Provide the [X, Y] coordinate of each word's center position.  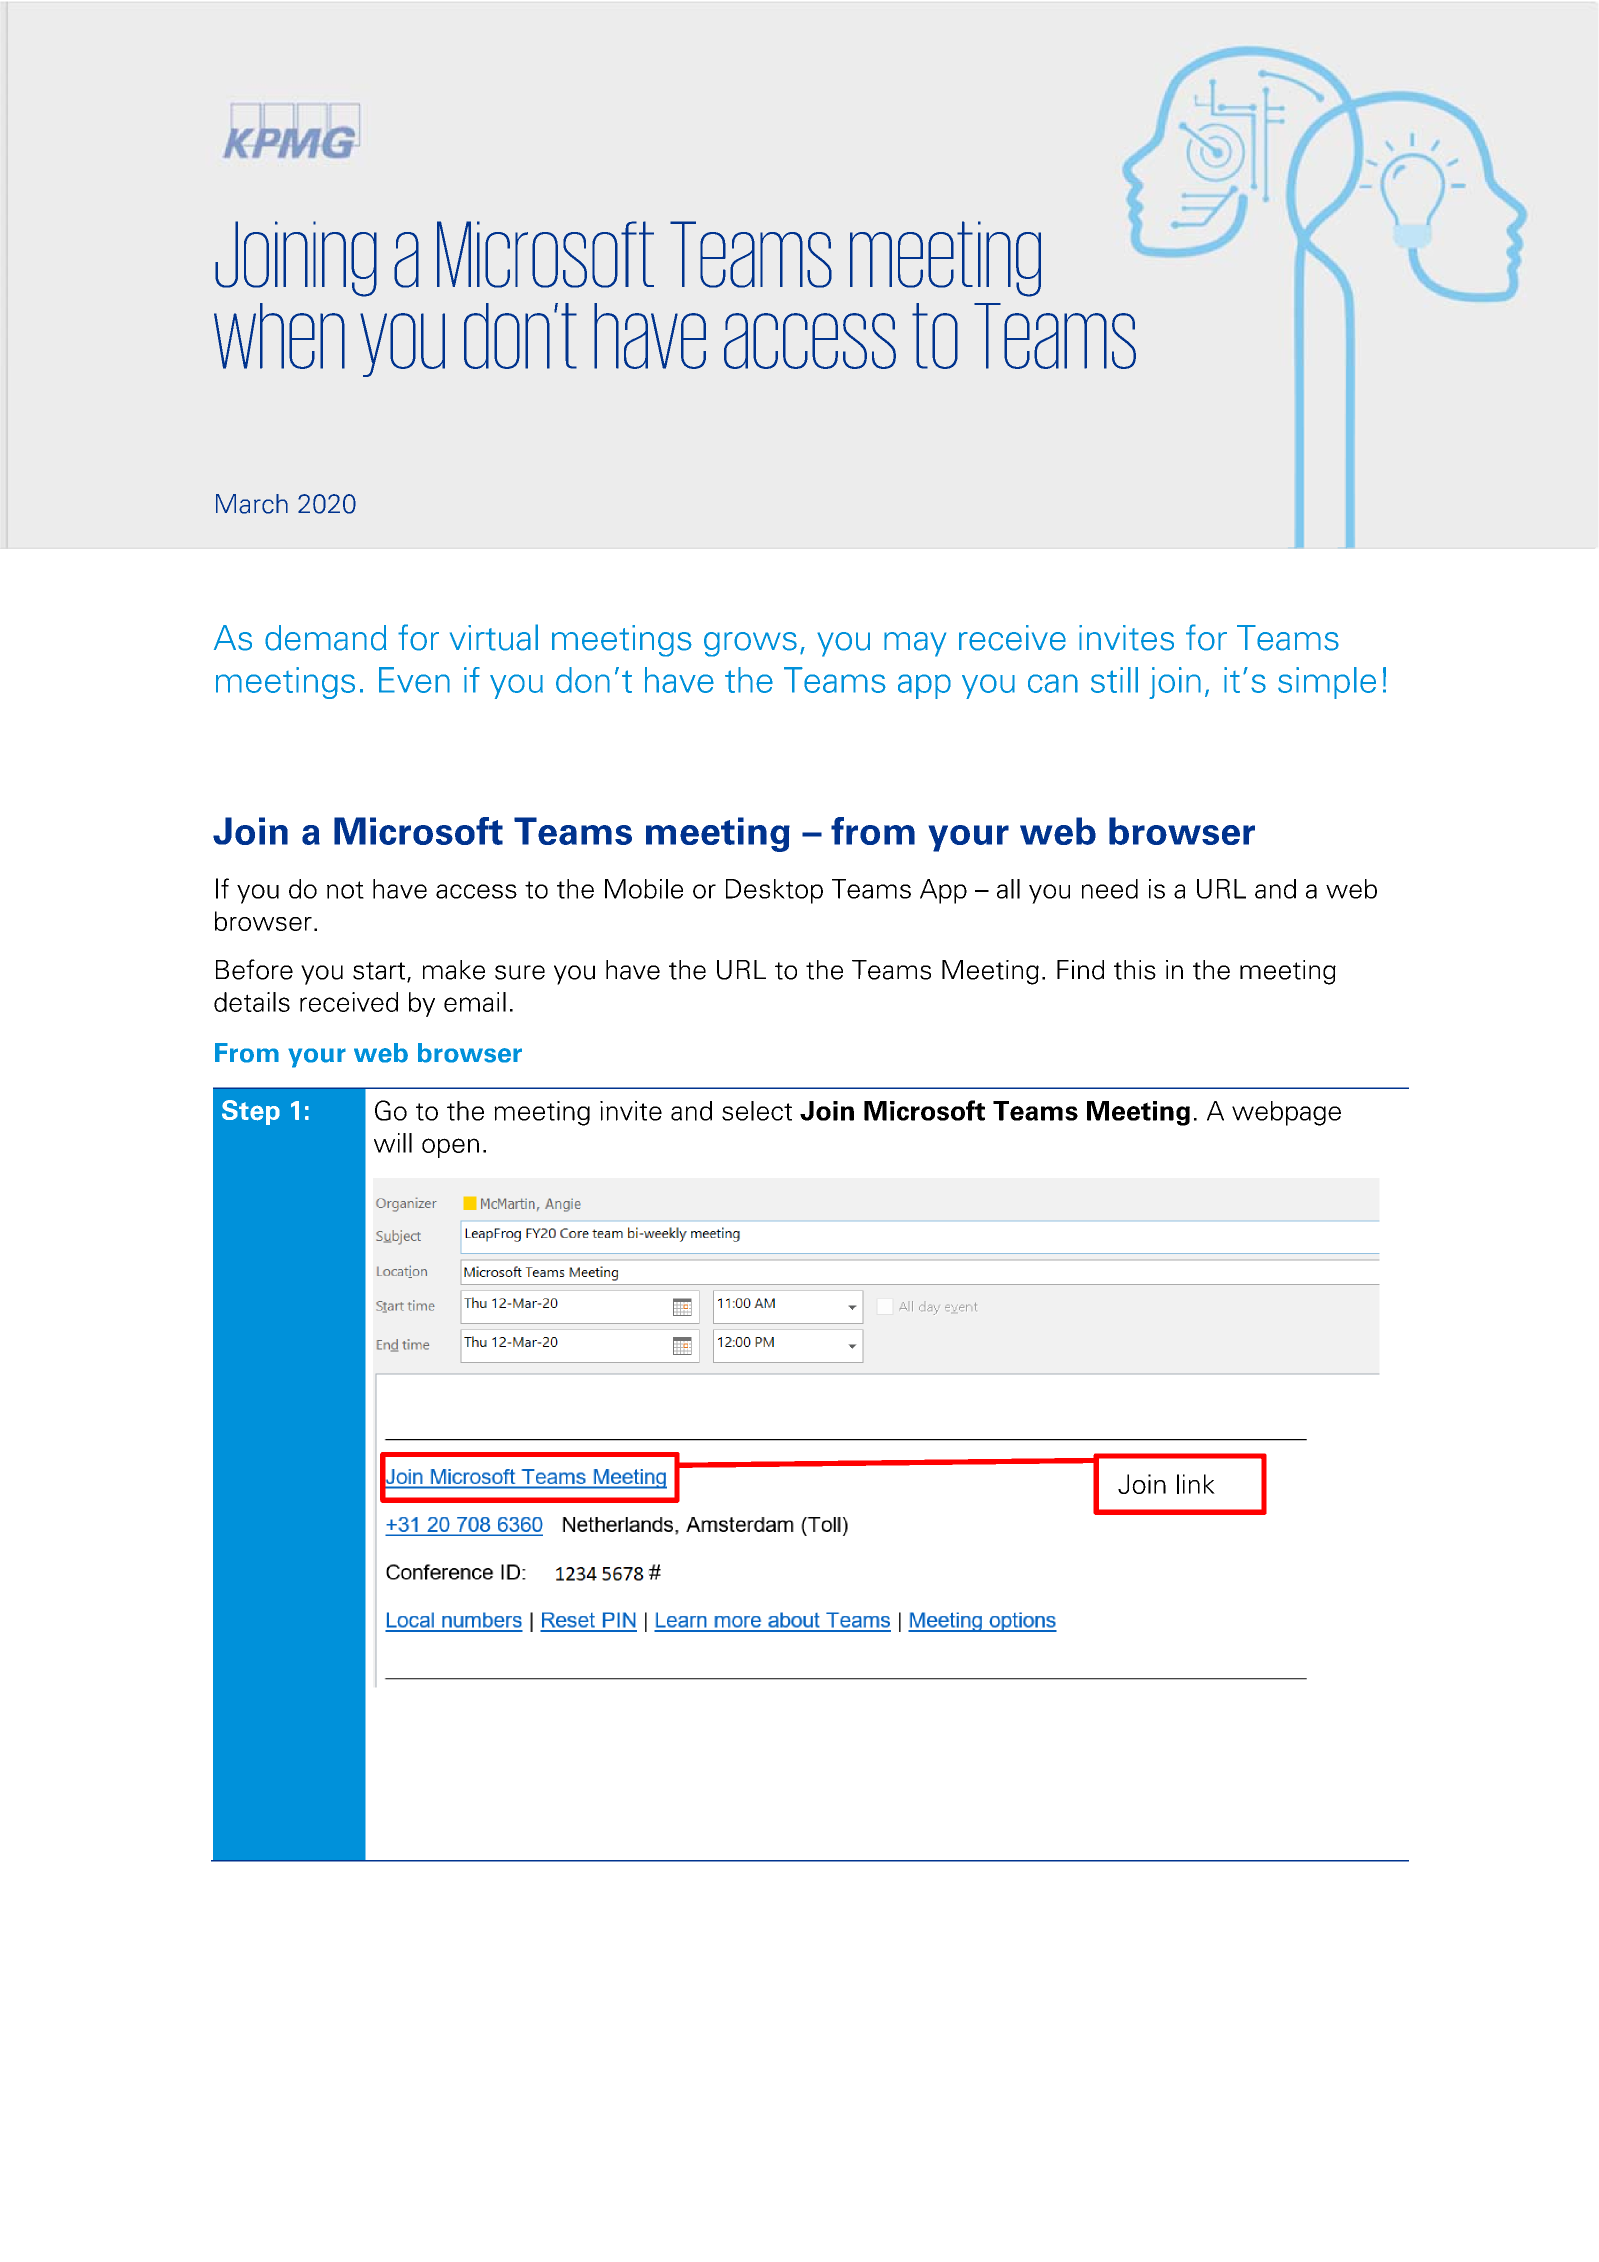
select [757, 1111]
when [279, 336]
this [1135, 970]
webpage [1286, 1113]
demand [326, 638]
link [1196, 1484]
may [915, 644]
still [1114, 680]
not [345, 890]
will [393, 1143]
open [450, 1148]
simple [1327, 683]
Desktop [774, 891]
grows [750, 644]
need [1110, 889]
